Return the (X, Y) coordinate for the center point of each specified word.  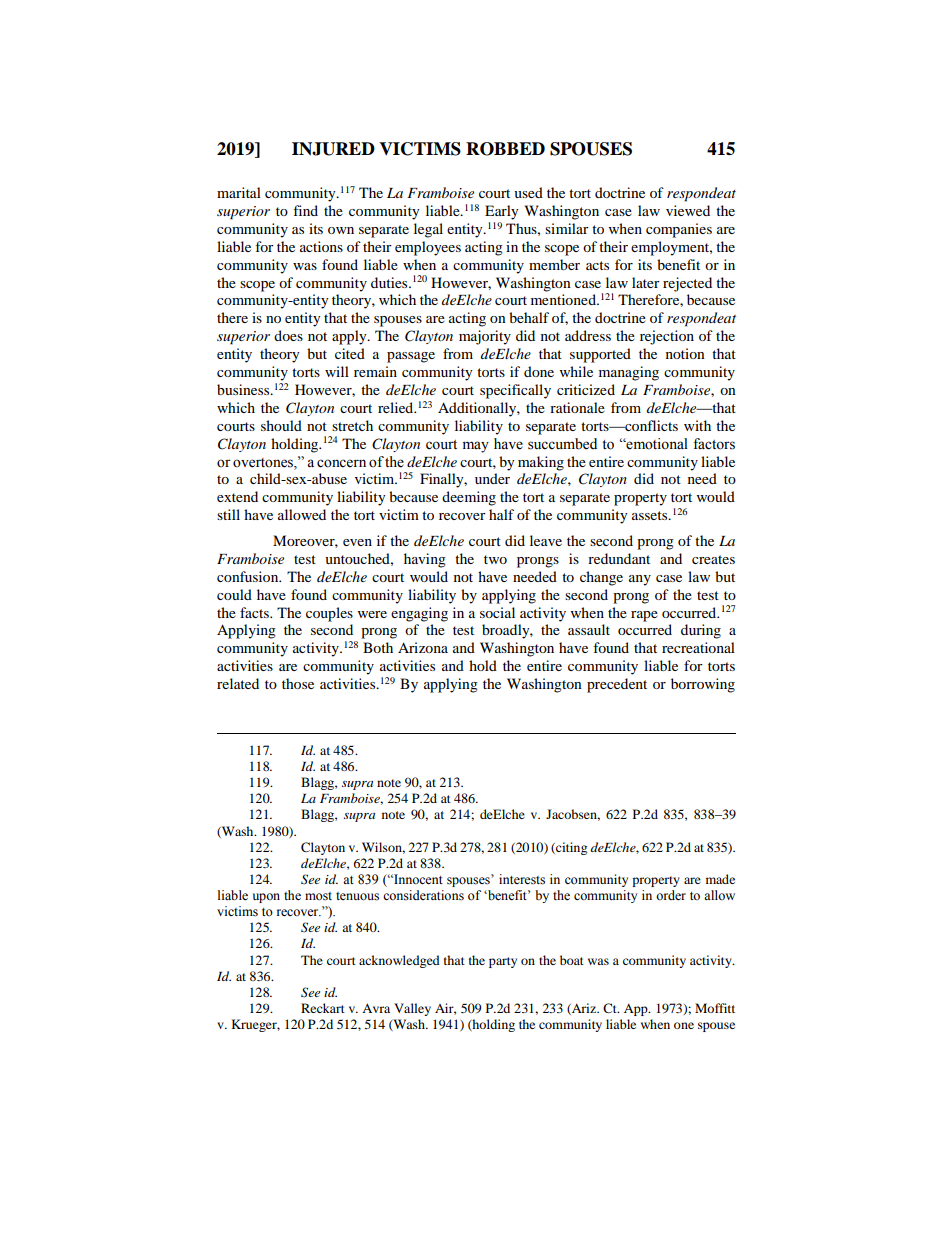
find (305, 210)
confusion (249, 576)
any (640, 580)
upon (266, 898)
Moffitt (715, 1008)
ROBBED (505, 149)
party (503, 962)
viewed (688, 210)
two (495, 559)
